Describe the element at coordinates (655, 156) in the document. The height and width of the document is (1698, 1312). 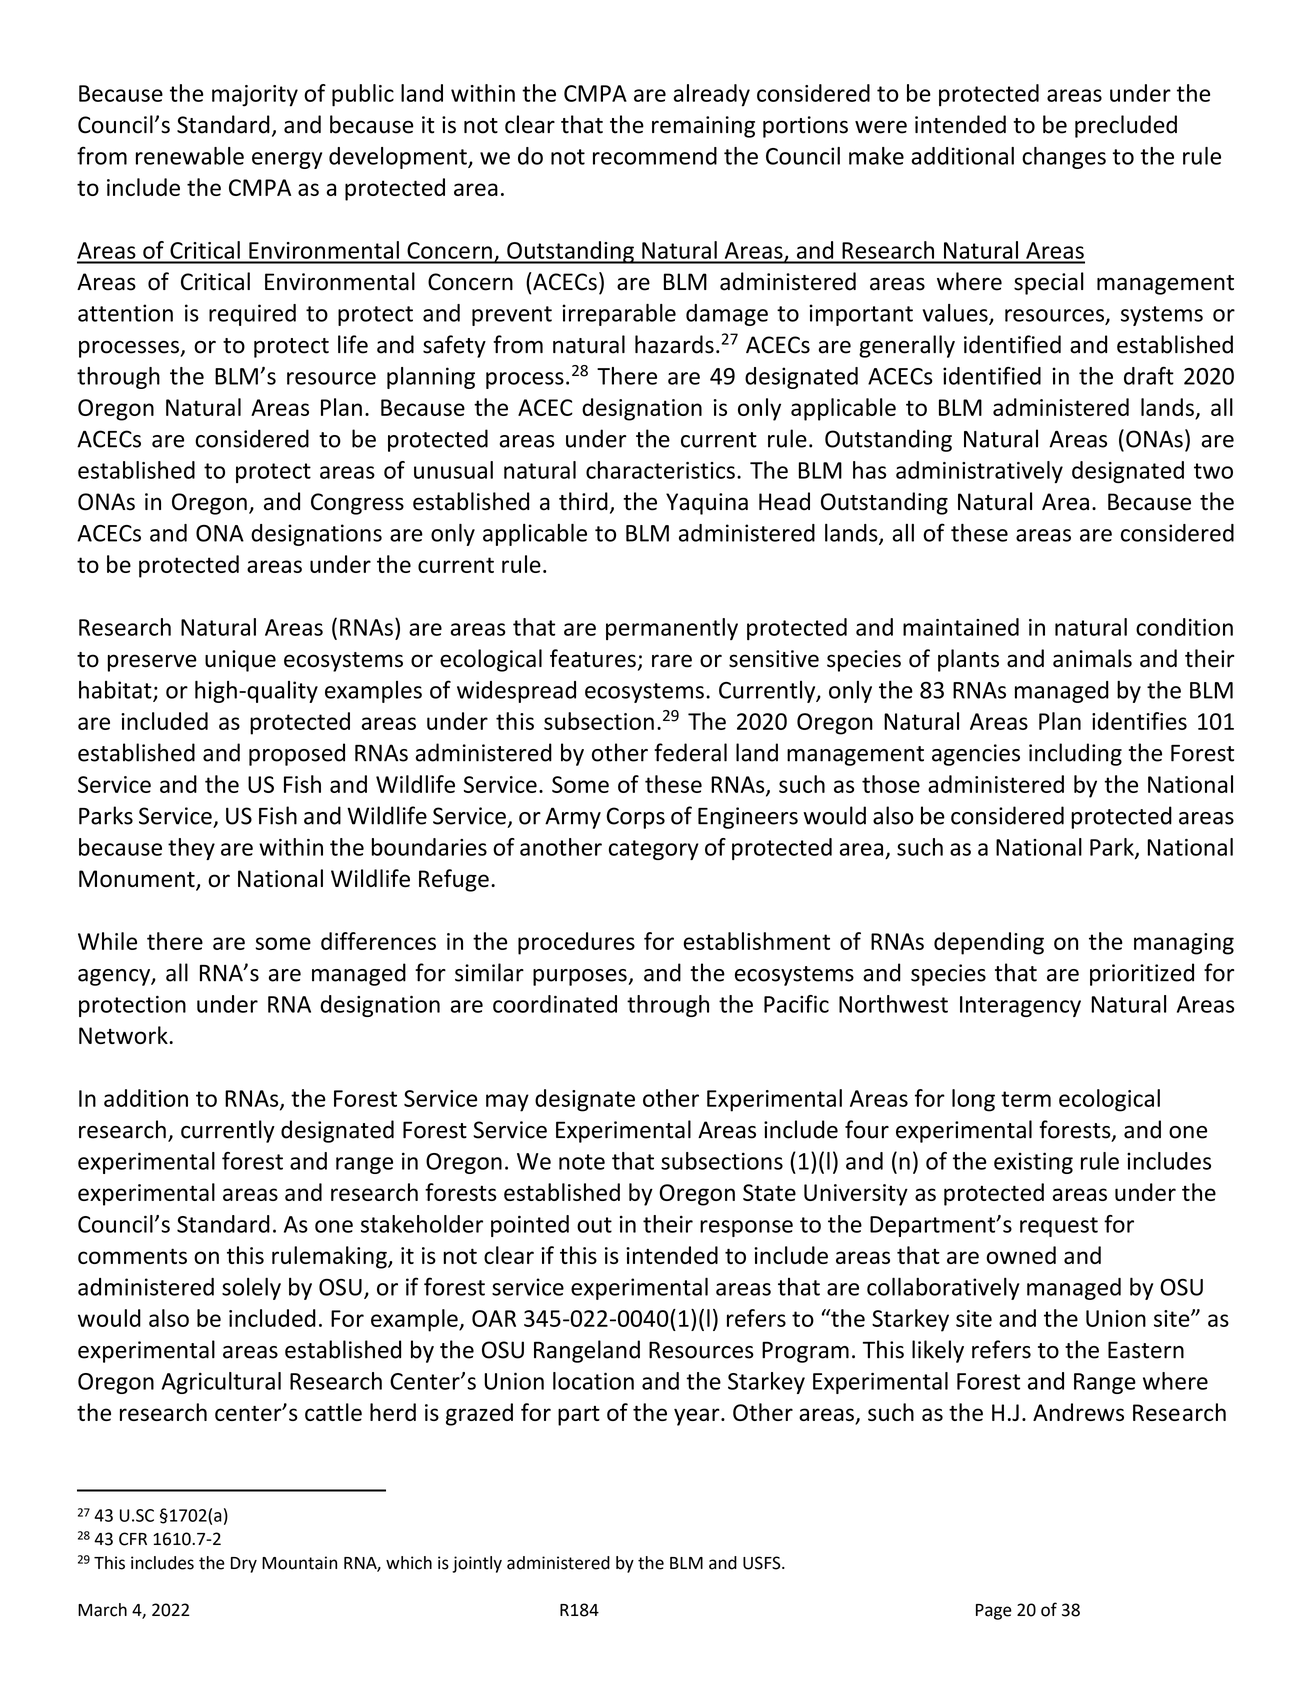
I see `recommend` at that location.
